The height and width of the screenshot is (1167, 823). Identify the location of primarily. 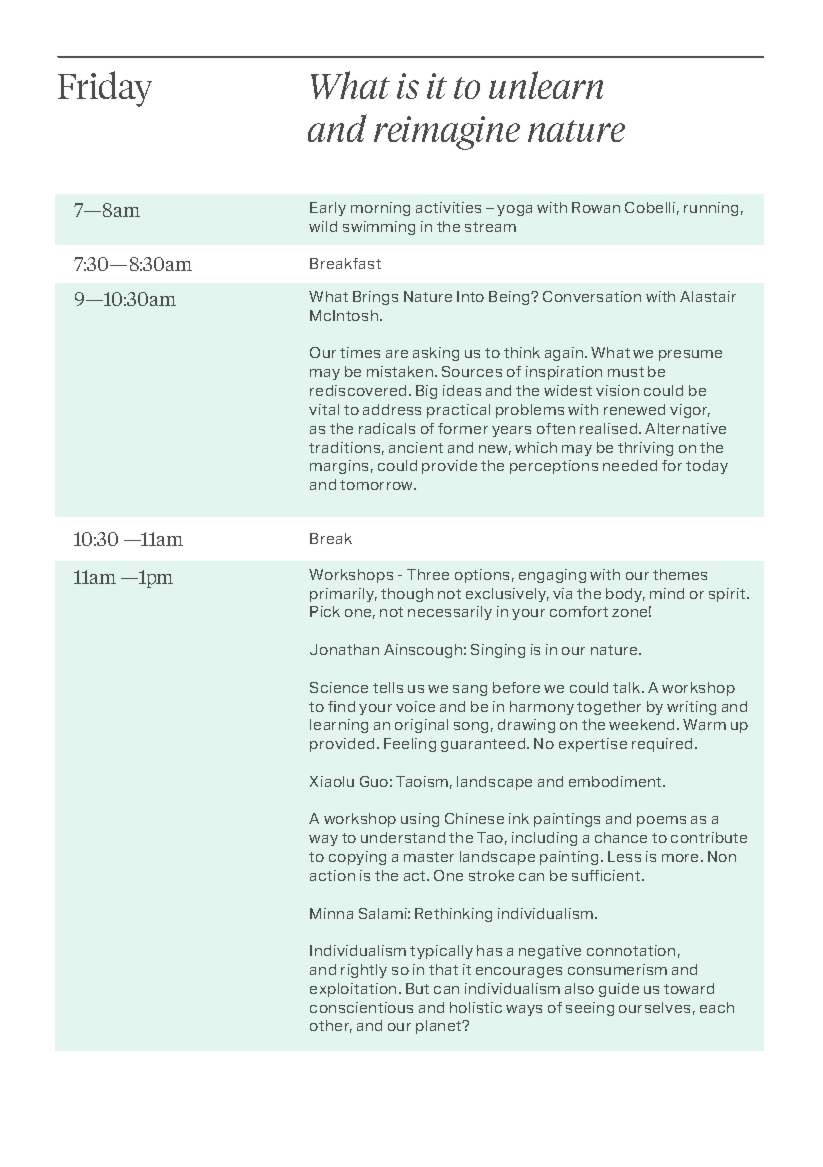
(343, 595).
